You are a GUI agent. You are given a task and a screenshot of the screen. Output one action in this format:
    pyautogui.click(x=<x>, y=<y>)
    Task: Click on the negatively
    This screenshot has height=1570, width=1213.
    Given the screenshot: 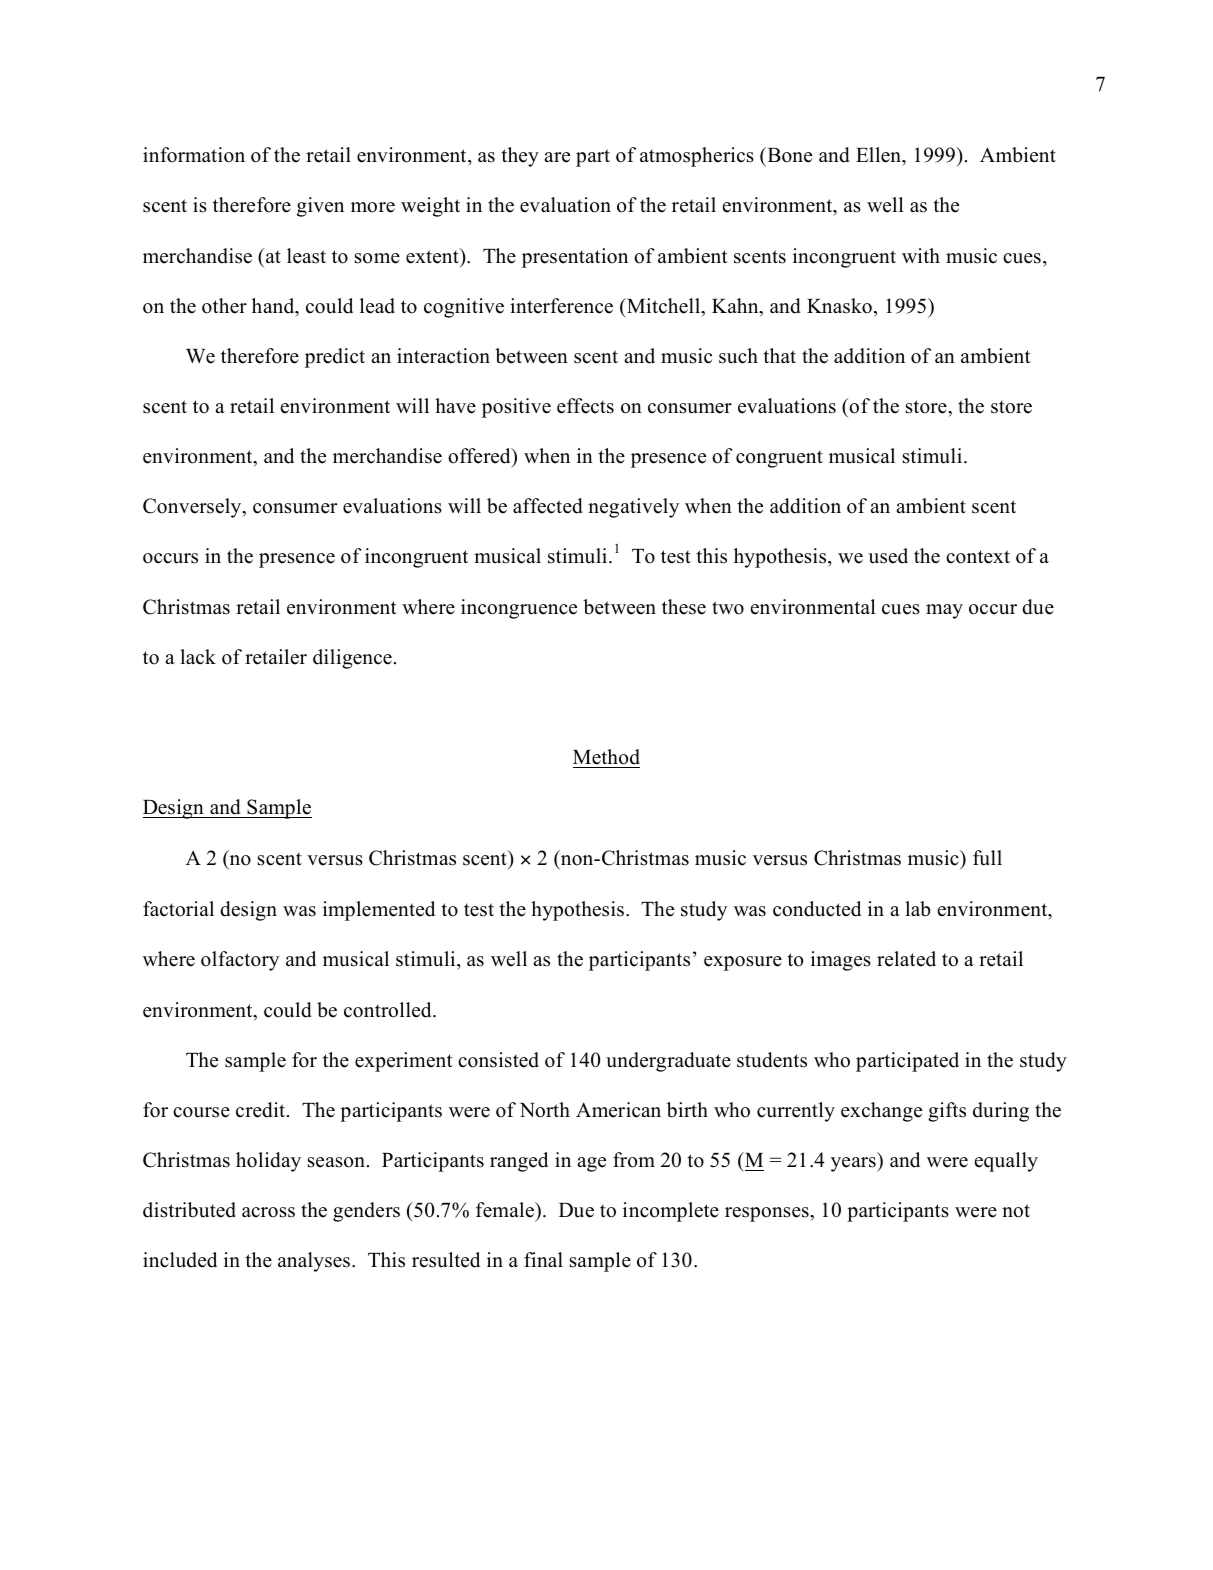 What is the action you would take?
    pyautogui.click(x=633, y=508)
